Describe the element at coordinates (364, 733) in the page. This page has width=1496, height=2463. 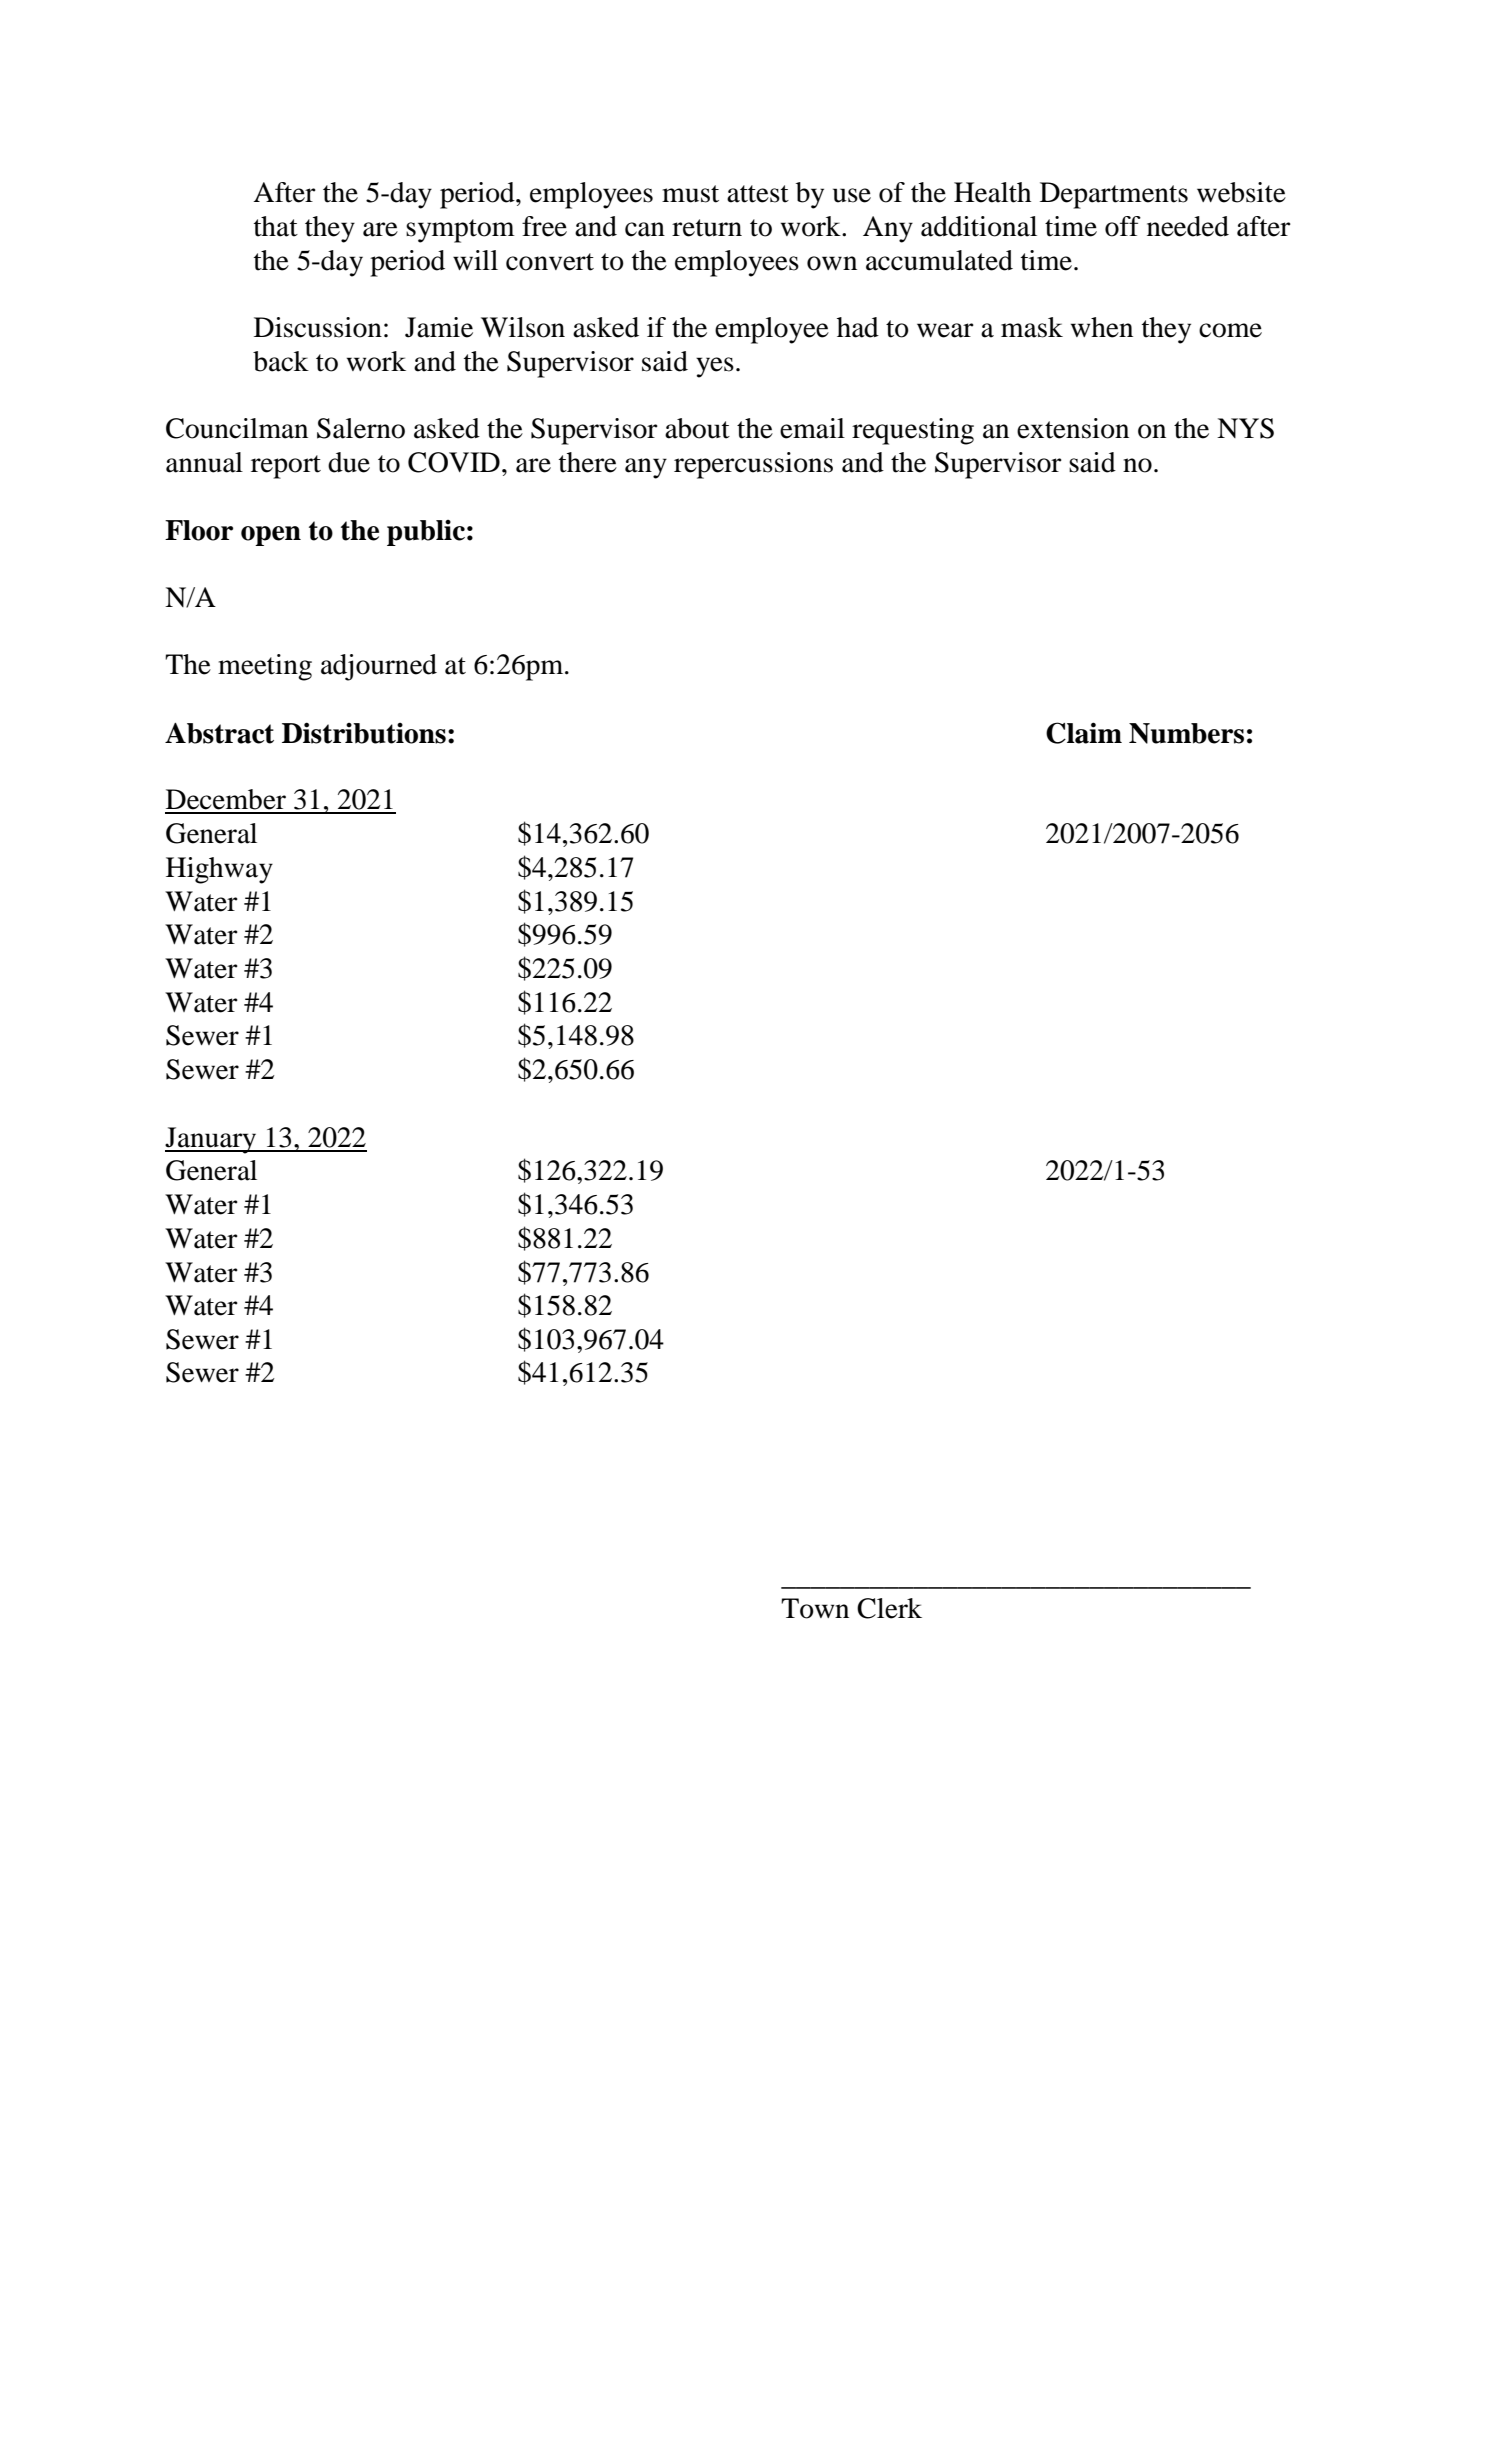
I see `Distributions` at that location.
